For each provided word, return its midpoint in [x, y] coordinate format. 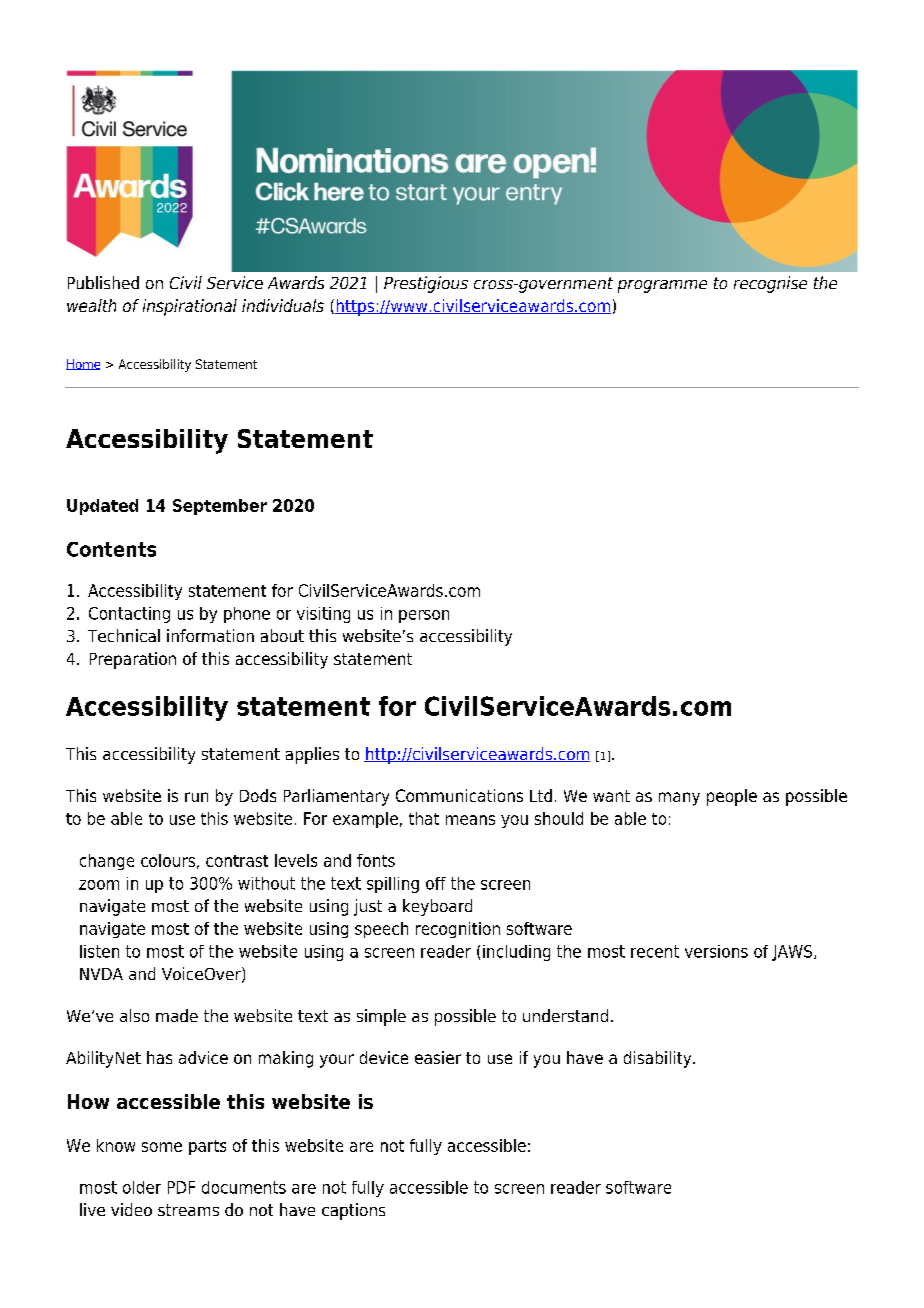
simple [381, 1017]
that [424, 818]
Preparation [133, 660]
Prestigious [426, 284]
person [424, 616]
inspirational [190, 307]
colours [168, 860]
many [679, 799]
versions [716, 951]
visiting [323, 615]
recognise [770, 284]
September [220, 507]
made [177, 1015]
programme [662, 286]
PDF [181, 1187]
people [732, 797]
